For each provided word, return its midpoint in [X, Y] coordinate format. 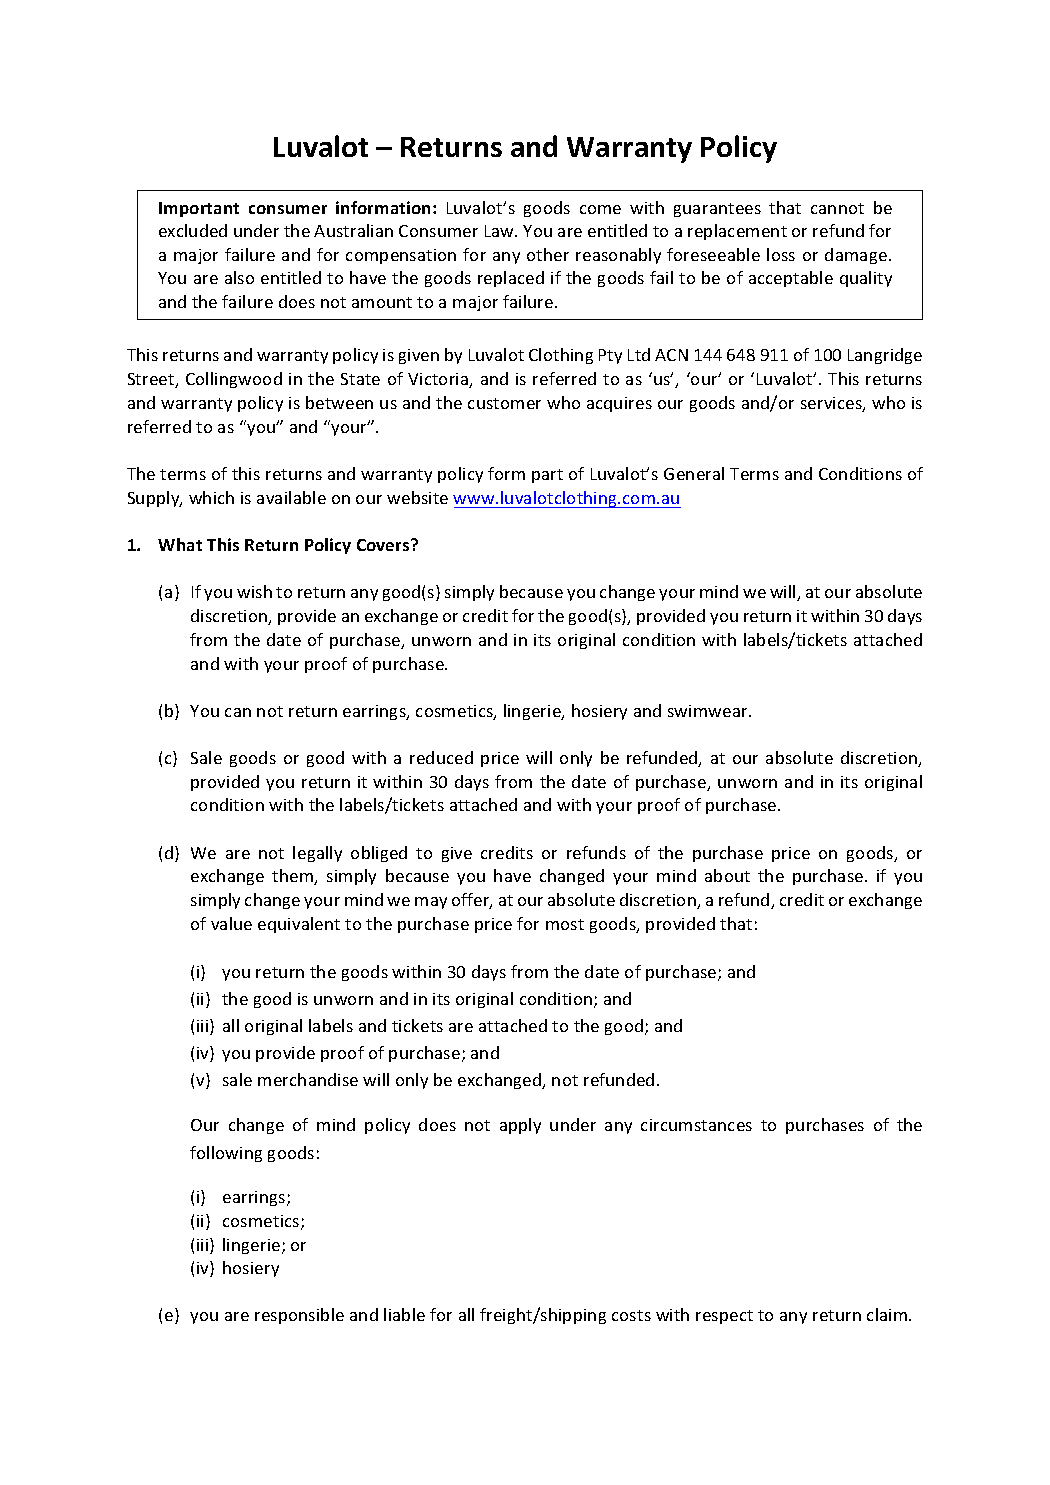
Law [501, 231]
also [239, 277]
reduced [441, 757]
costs [631, 1315]
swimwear [709, 711]
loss [781, 254]
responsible [299, 1316]
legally [317, 854]
